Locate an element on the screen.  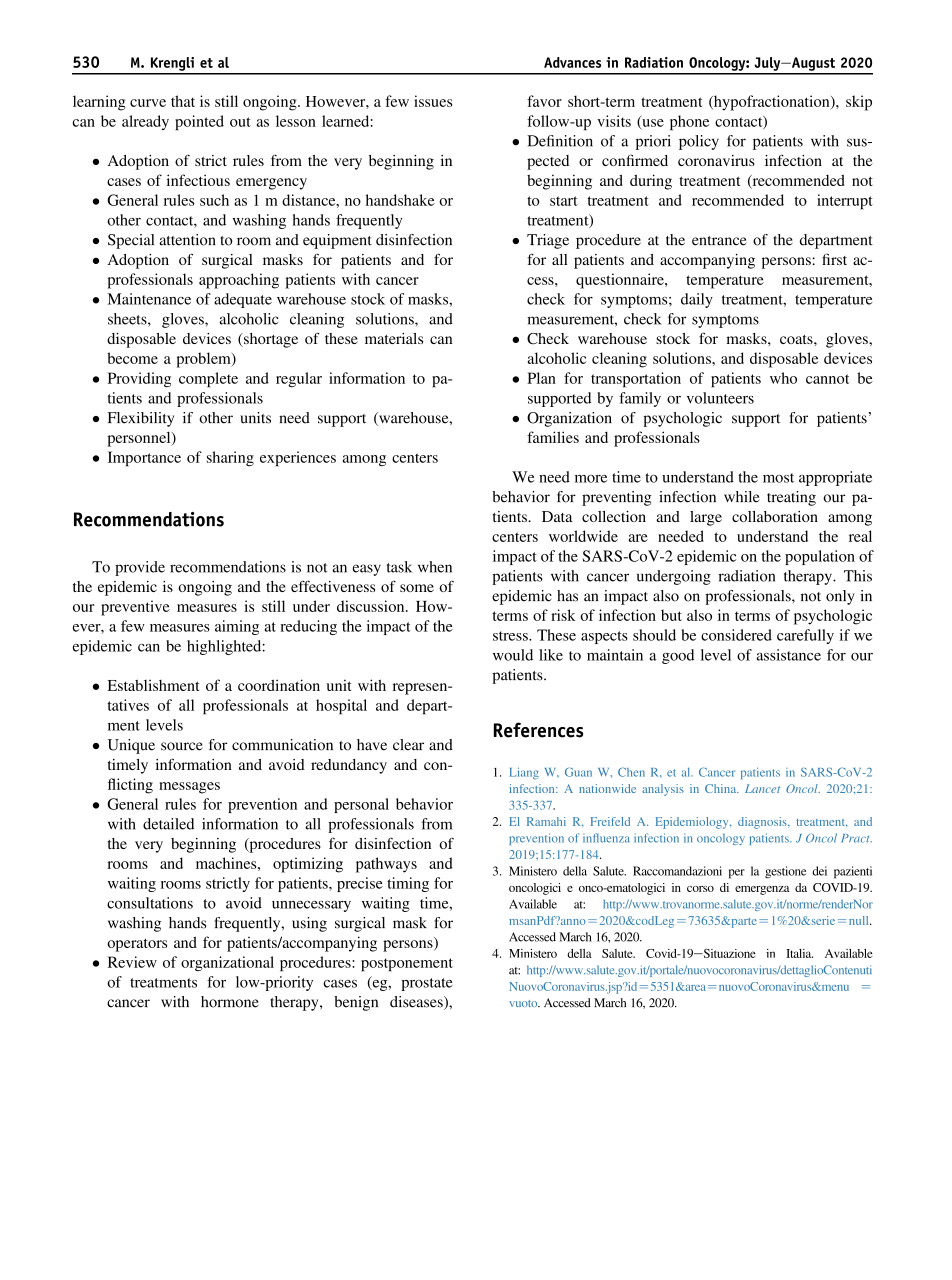
collaboration is located at coordinates (775, 516).
